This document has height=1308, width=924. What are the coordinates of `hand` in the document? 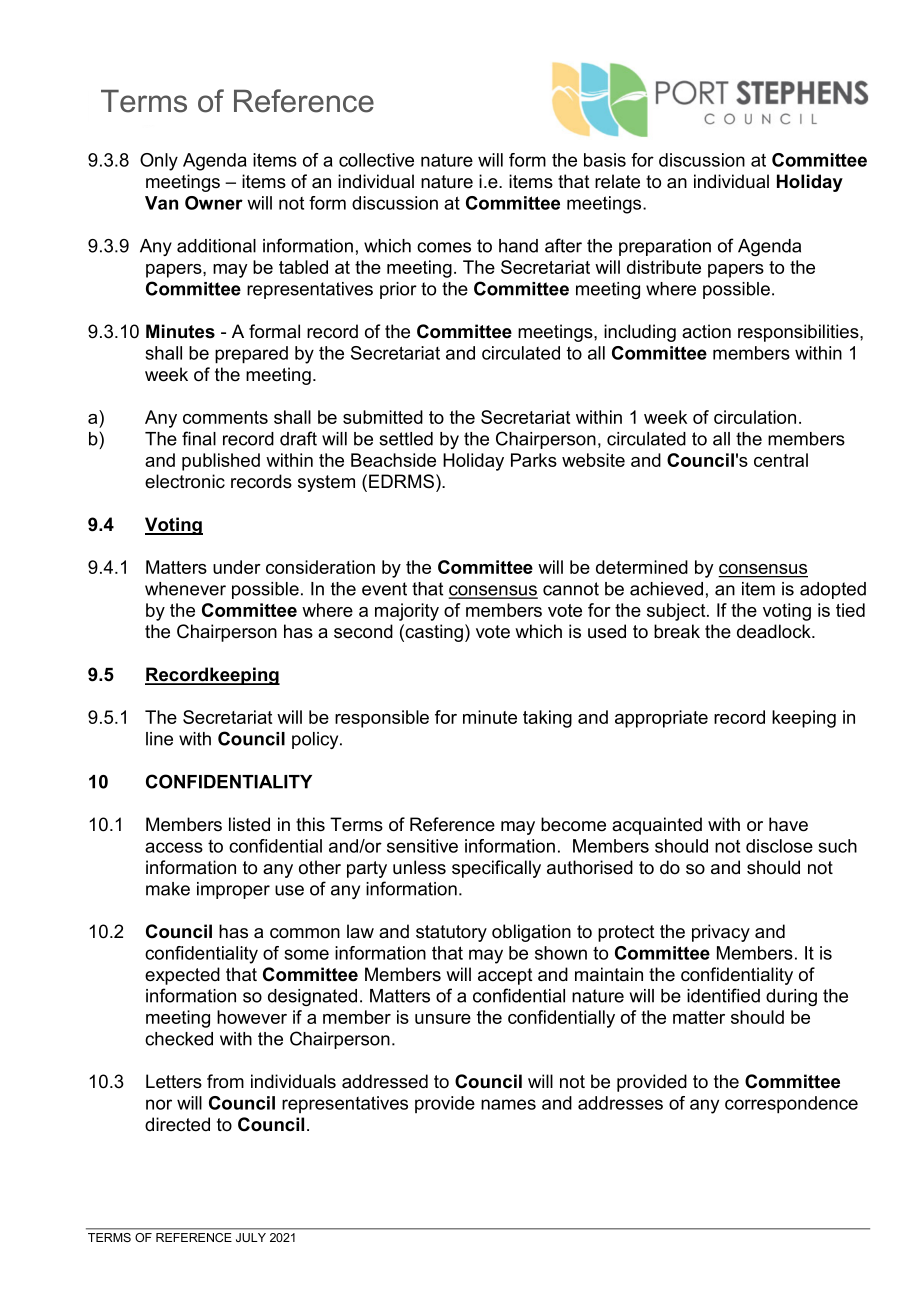 It's located at (518, 246).
